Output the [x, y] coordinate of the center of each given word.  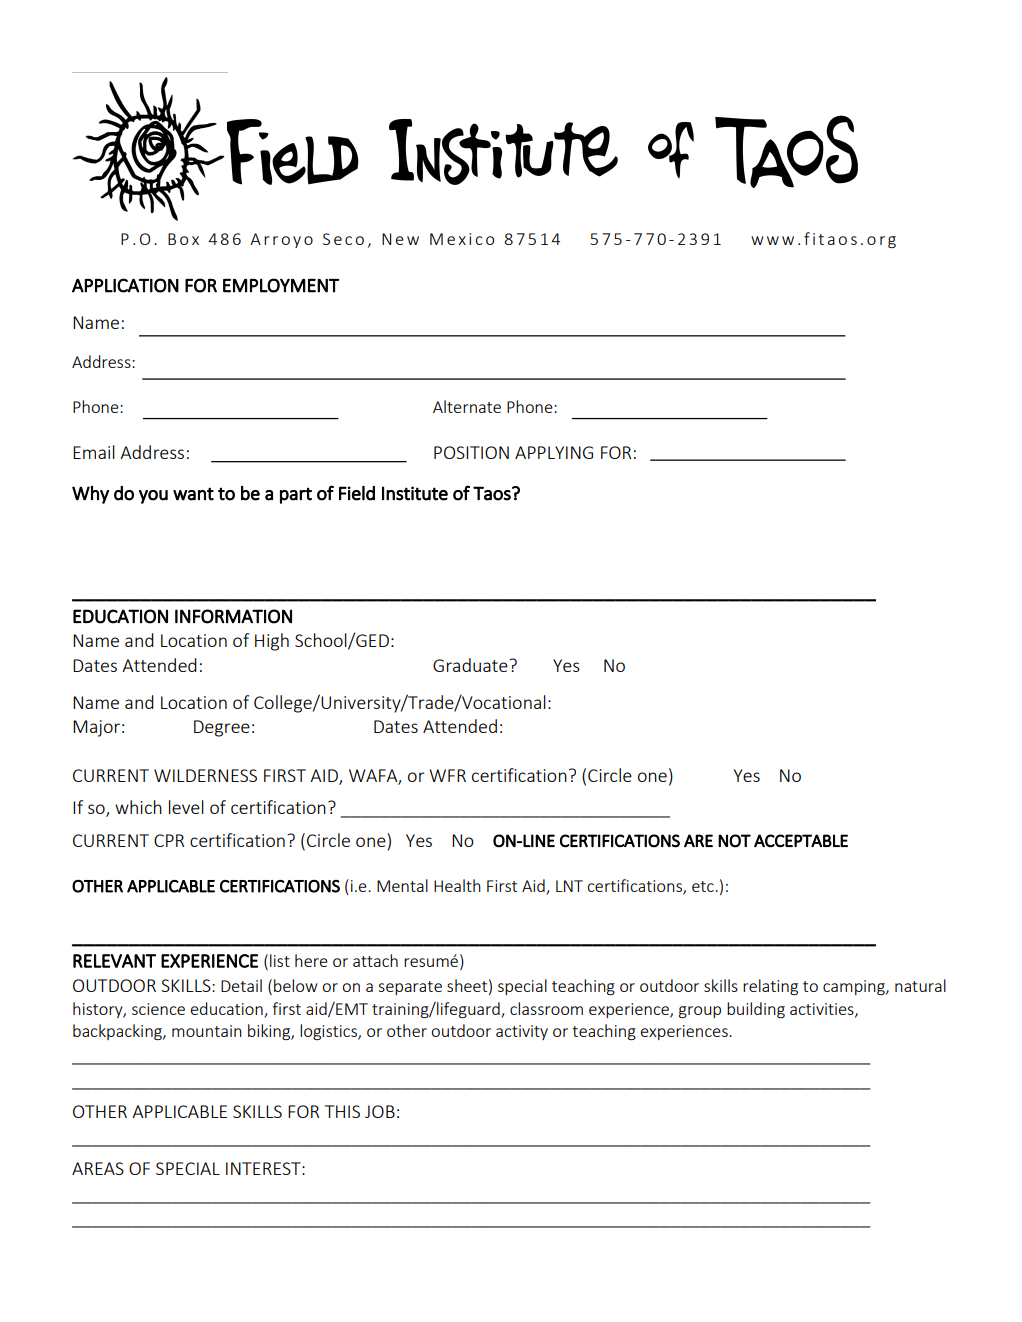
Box [183, 239]
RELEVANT [114, 961]
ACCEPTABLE [801, 841]
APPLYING [554, 452]
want [193, 494]
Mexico [462, 239]
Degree [222, 728]
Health [457, 885]
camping [855, 987]
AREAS [98, 1168]
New [400, 239]
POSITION [471, 452]
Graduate [471, 665]
